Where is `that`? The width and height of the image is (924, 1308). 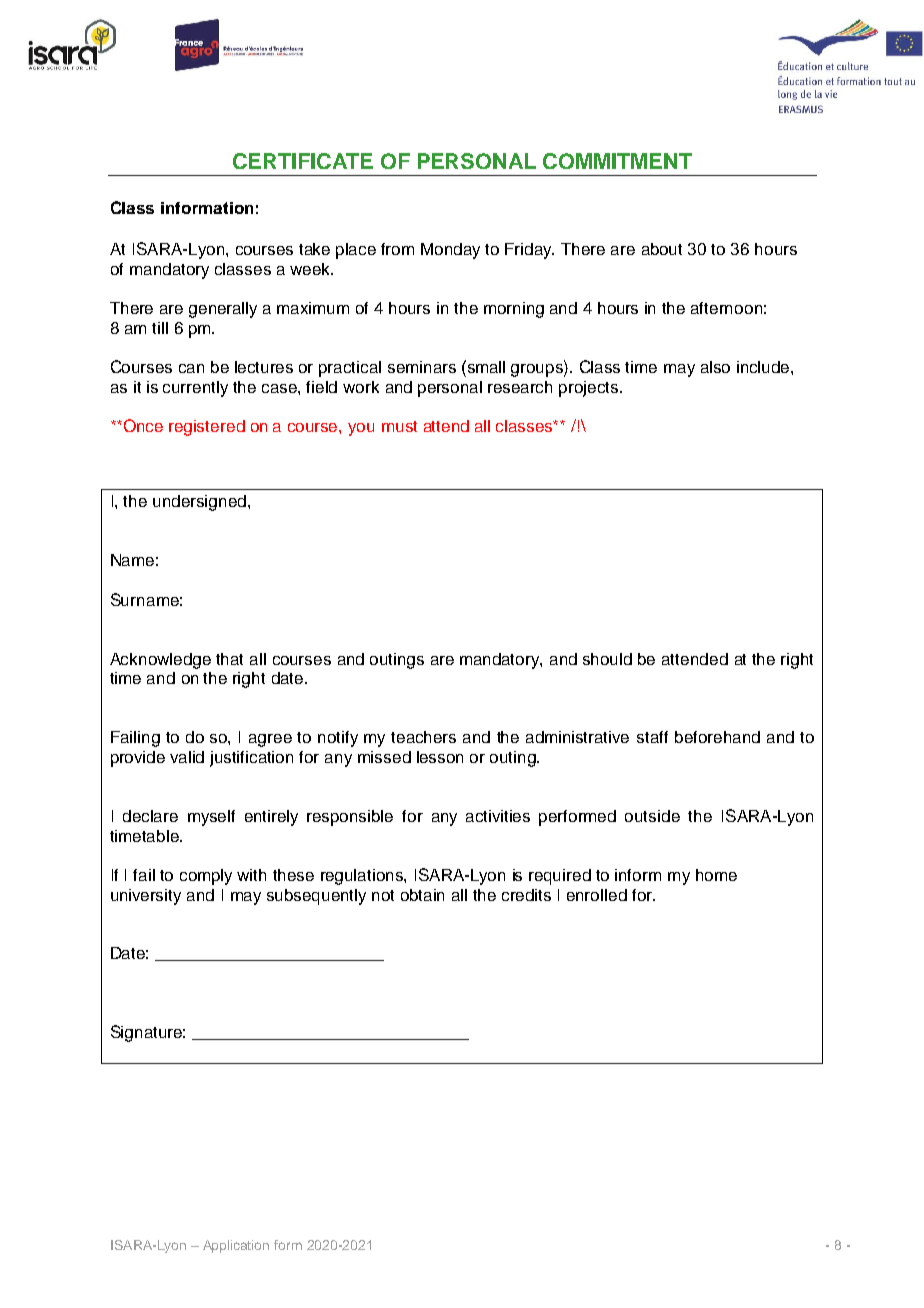
that is located at coordinates (229, 659).
